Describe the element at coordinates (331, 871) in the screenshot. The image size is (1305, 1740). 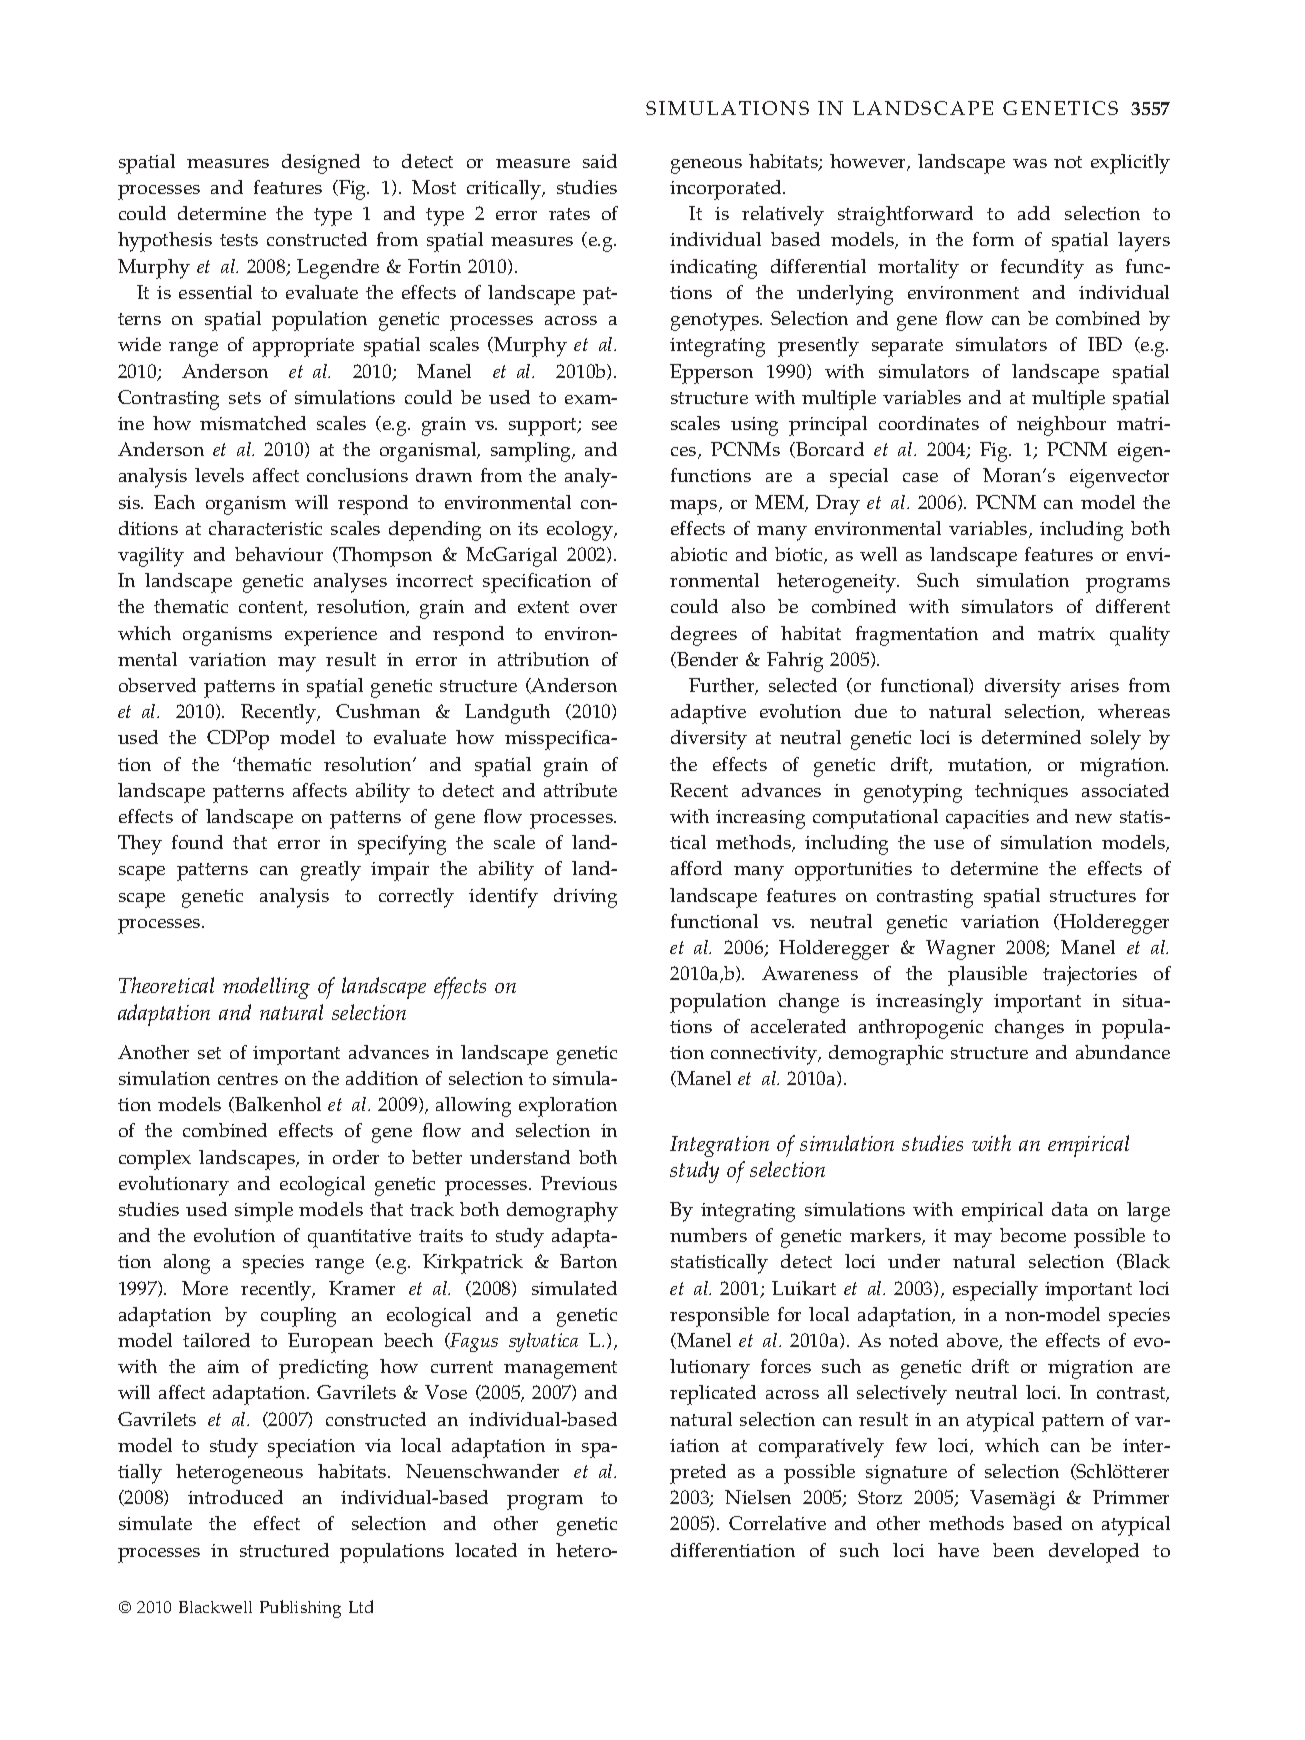
I see `greatly` at that location.
